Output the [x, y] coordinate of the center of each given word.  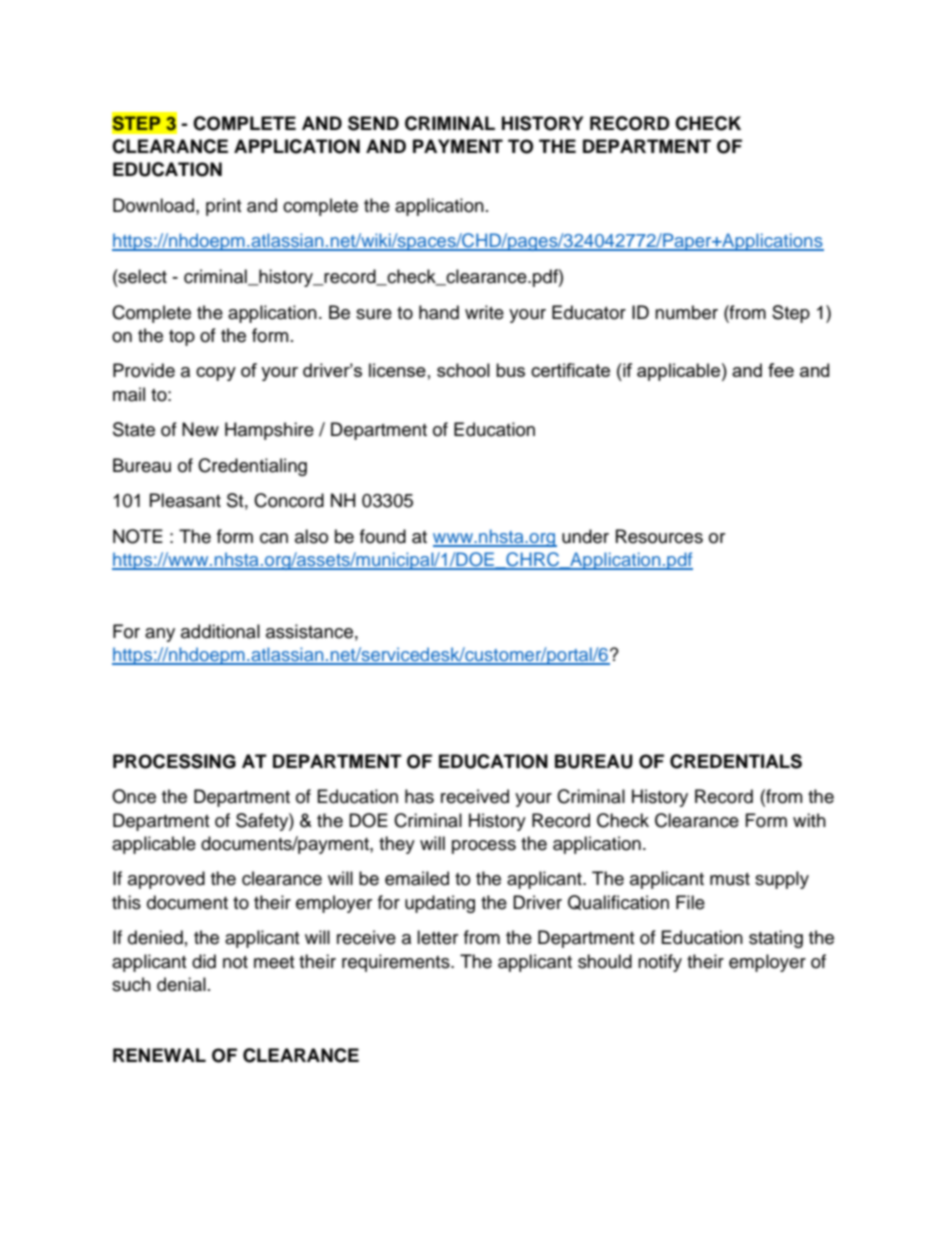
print [223, 207]
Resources [659, 536]
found [383, 536]
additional [220, 631]
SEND [373, 123]
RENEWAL [159, 1055]
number [686, 312]
